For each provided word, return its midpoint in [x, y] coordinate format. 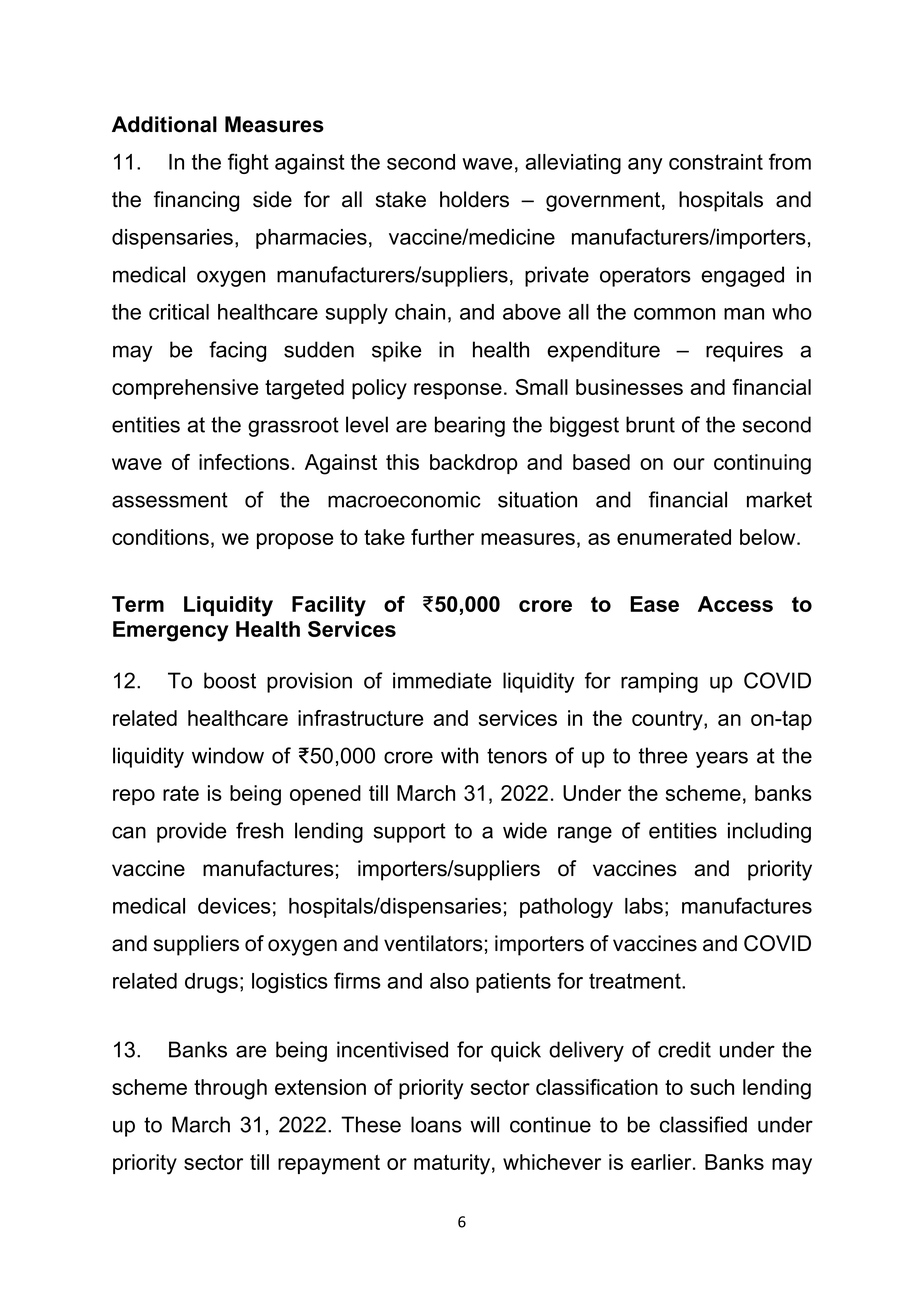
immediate [442, 680]
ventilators [433, 943]
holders [474, 199]
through [230, 1089]
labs [644, 906]
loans [436, 1124]
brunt [650, 424]
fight [248, 163]
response [458, 391]
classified [703, 1124]
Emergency [171, 631]
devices [234, 906]
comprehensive [185, 389]
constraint [716, 162]
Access [735, 604]
